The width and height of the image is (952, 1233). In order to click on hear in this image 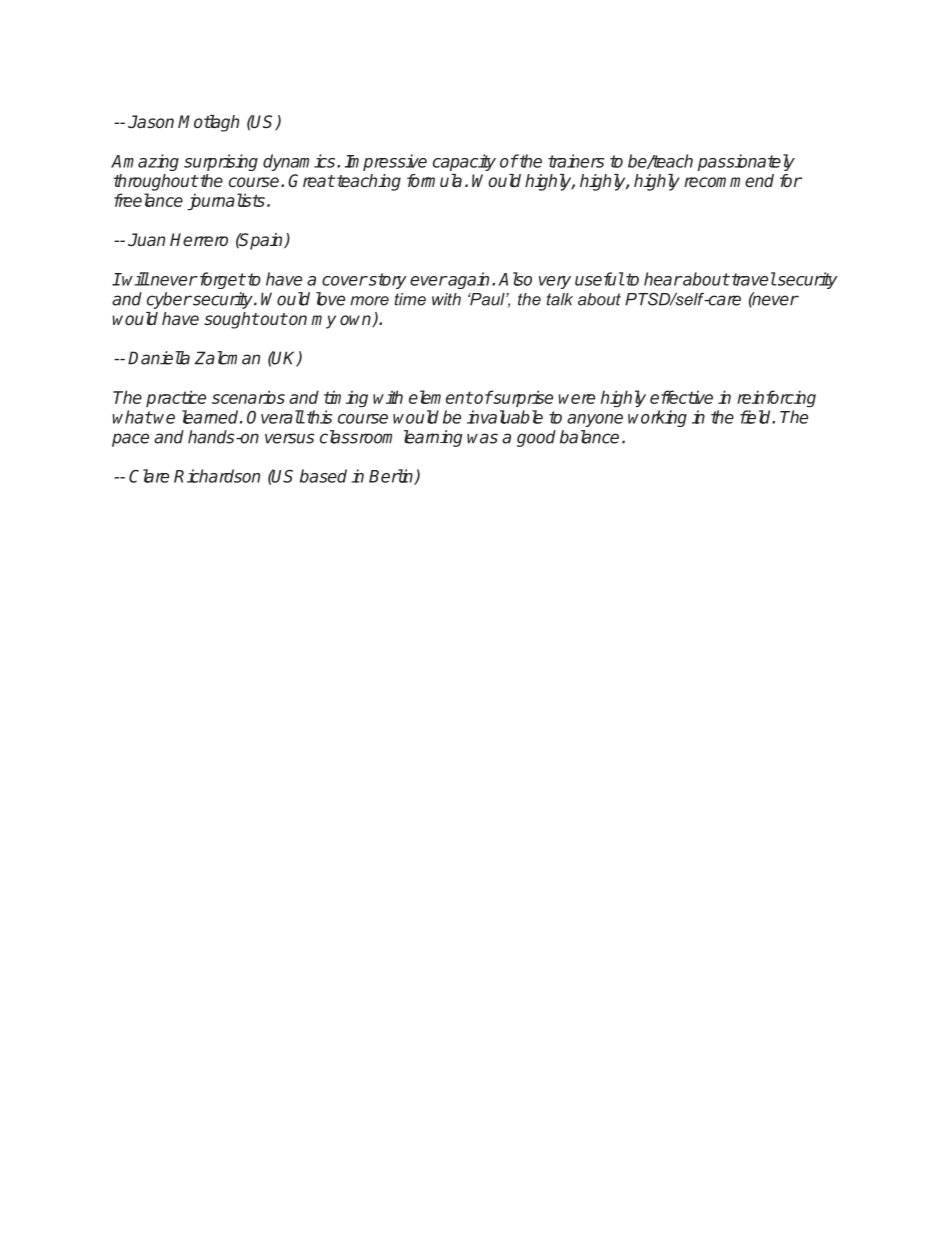, I will do `click(663, 279)`.
